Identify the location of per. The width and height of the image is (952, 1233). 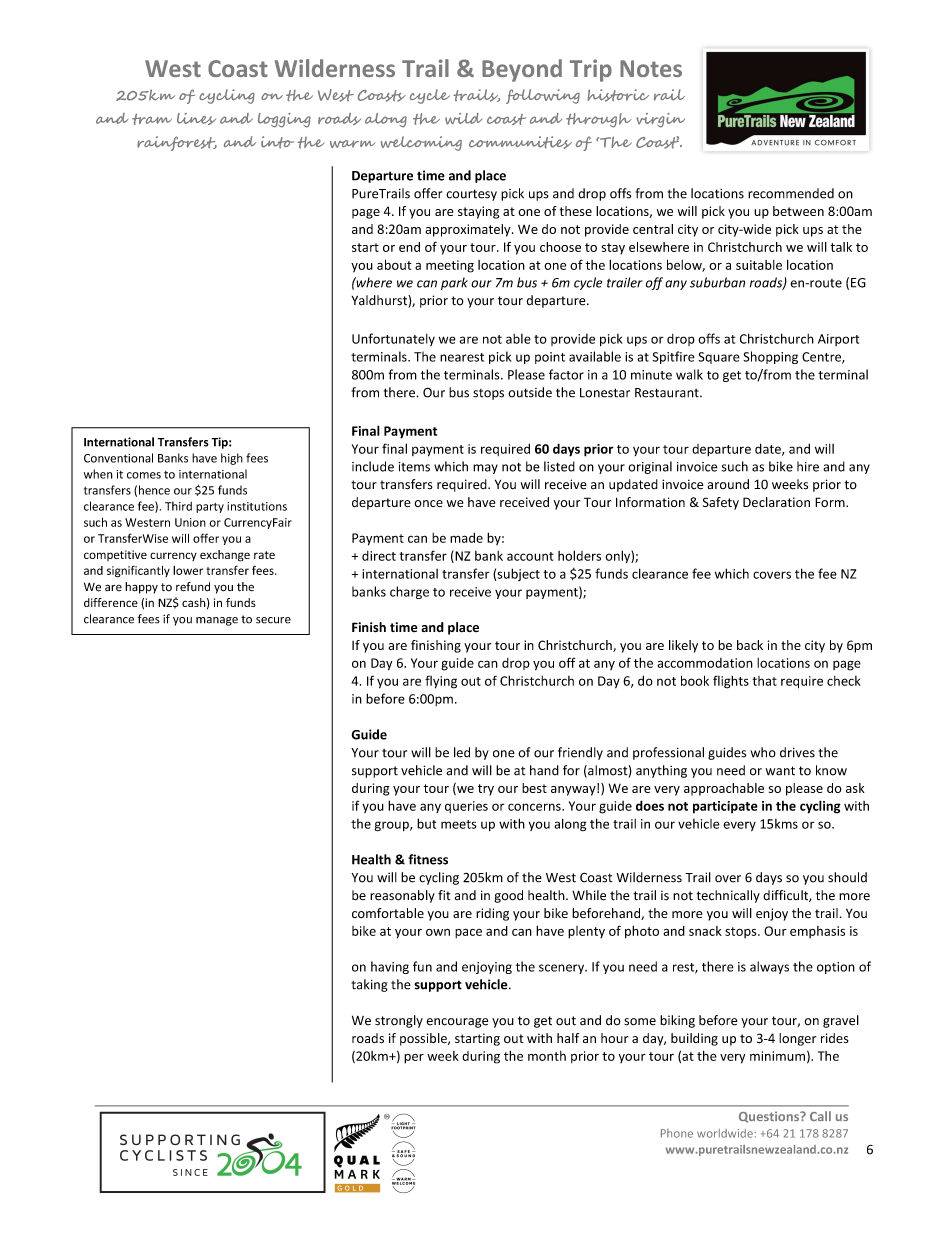
(414, 1059).
